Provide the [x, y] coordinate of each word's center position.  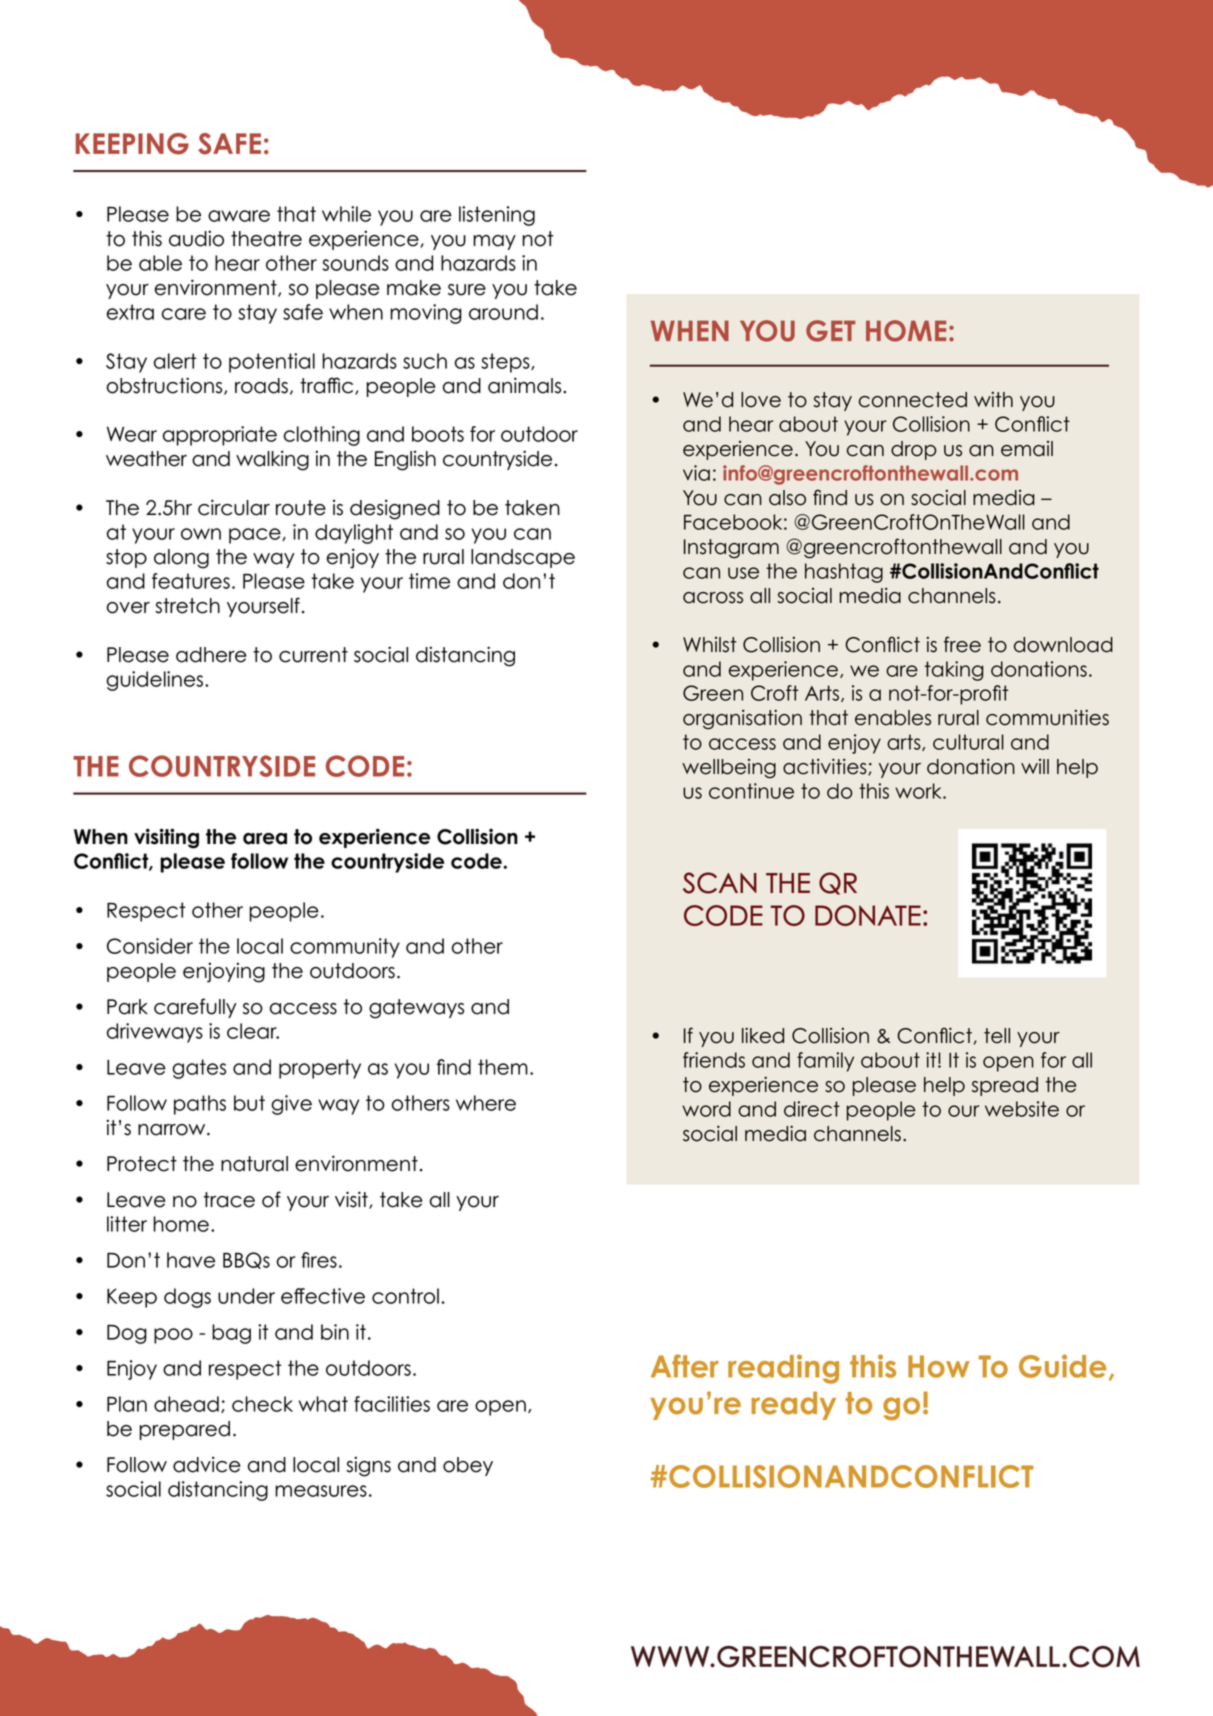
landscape [523, 558]
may [494, 242]
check [262, 1404]
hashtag [844, 573]
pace [256, 536]
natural [254, 1164]
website [1022, 1109]
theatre [266, 239]
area [265, 839]
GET [830, 331]
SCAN [720, 883]
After [685, 1366]
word [706, 1109]
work [919, 791]
